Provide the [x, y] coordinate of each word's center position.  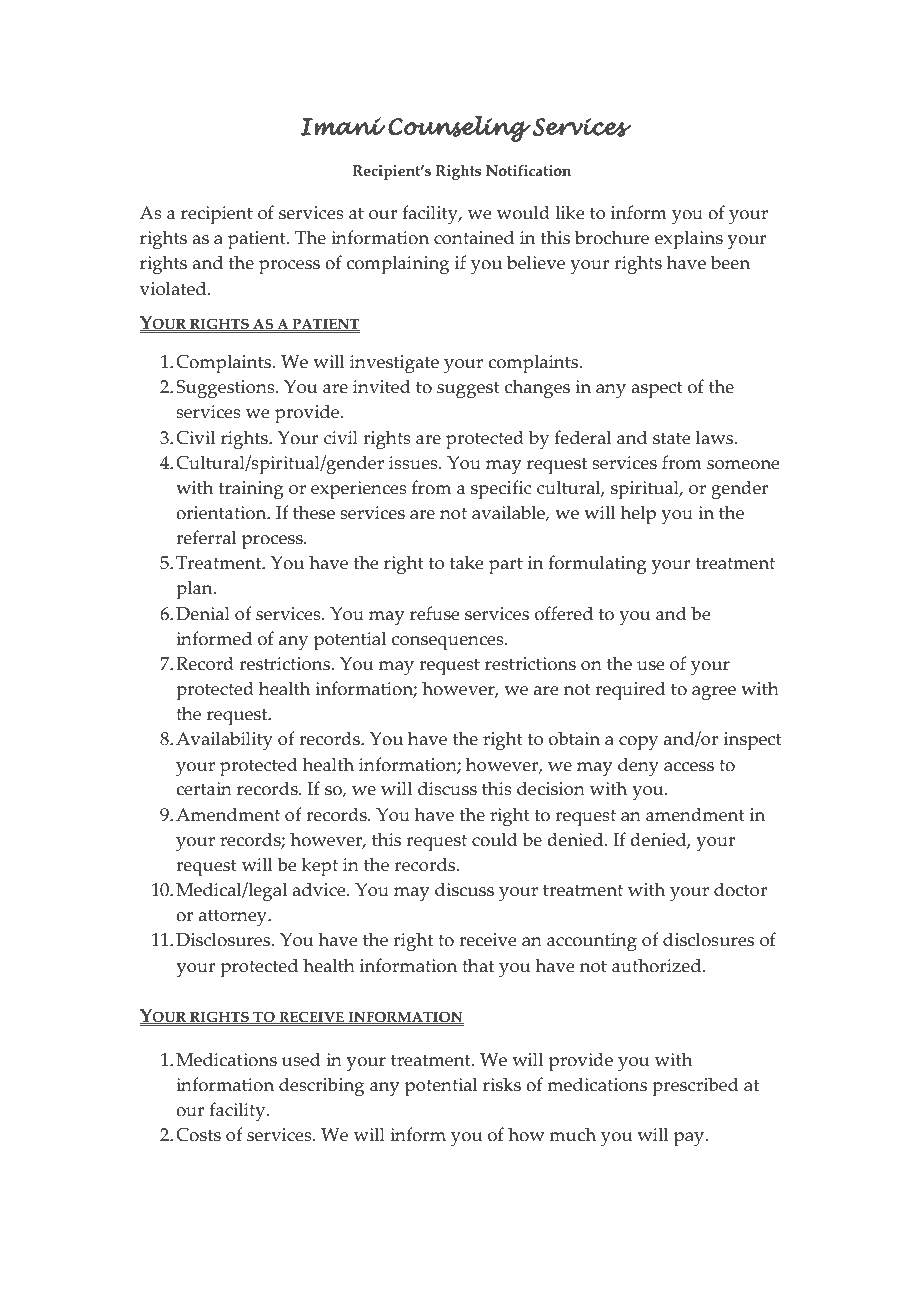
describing [321, 1086]
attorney [234, 918]
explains [689, 240]
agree [714, 693]
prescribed [695, 1087]
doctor [740, 889]
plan [195, 590]
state [672, 438]
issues [414, 463]
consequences [449, 643]
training [251, 490]
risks [502, 1084]
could [495, 839]
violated [174, 288]
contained [474, 237]
